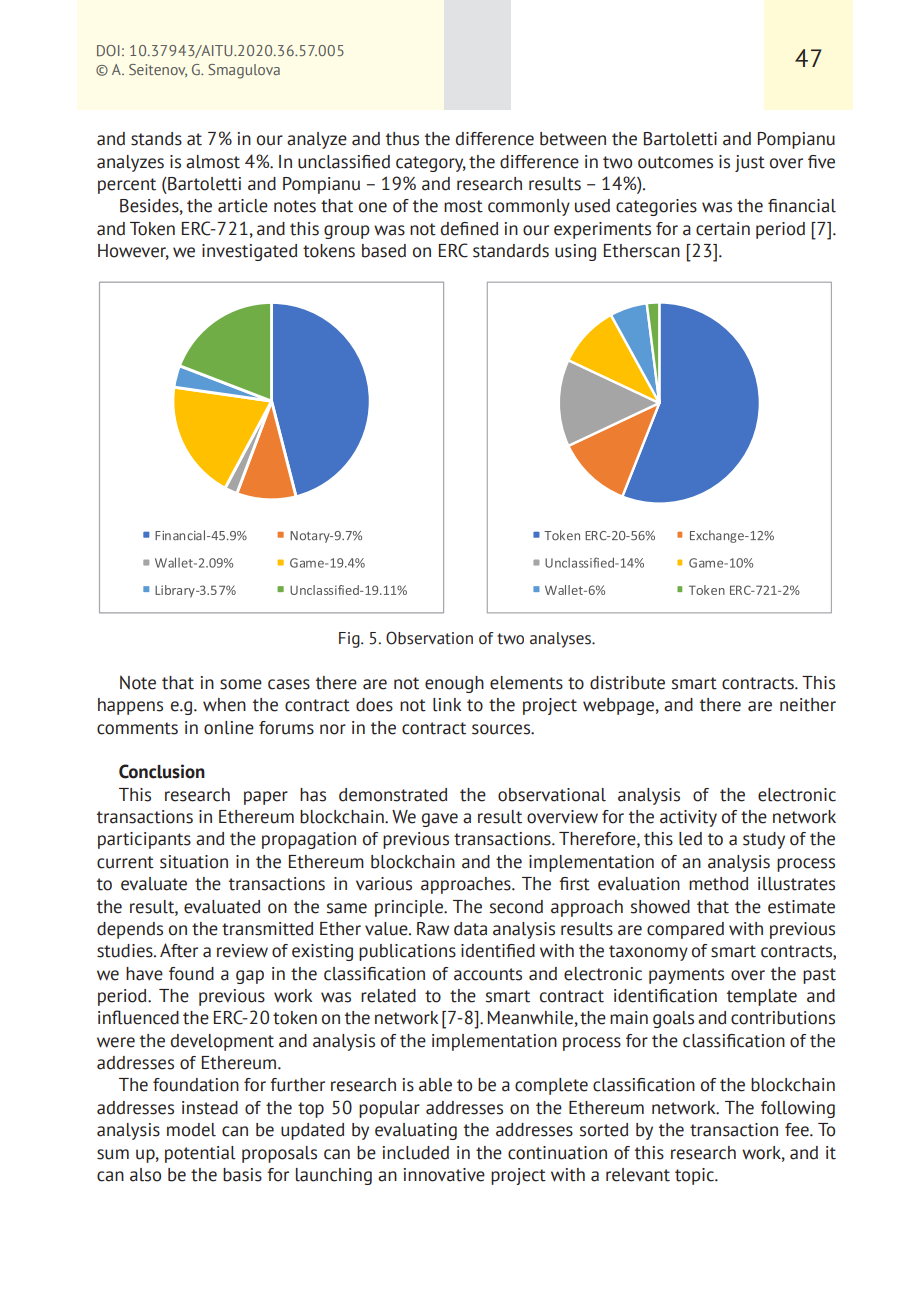  I want to click on thus, so click(402, 139).
